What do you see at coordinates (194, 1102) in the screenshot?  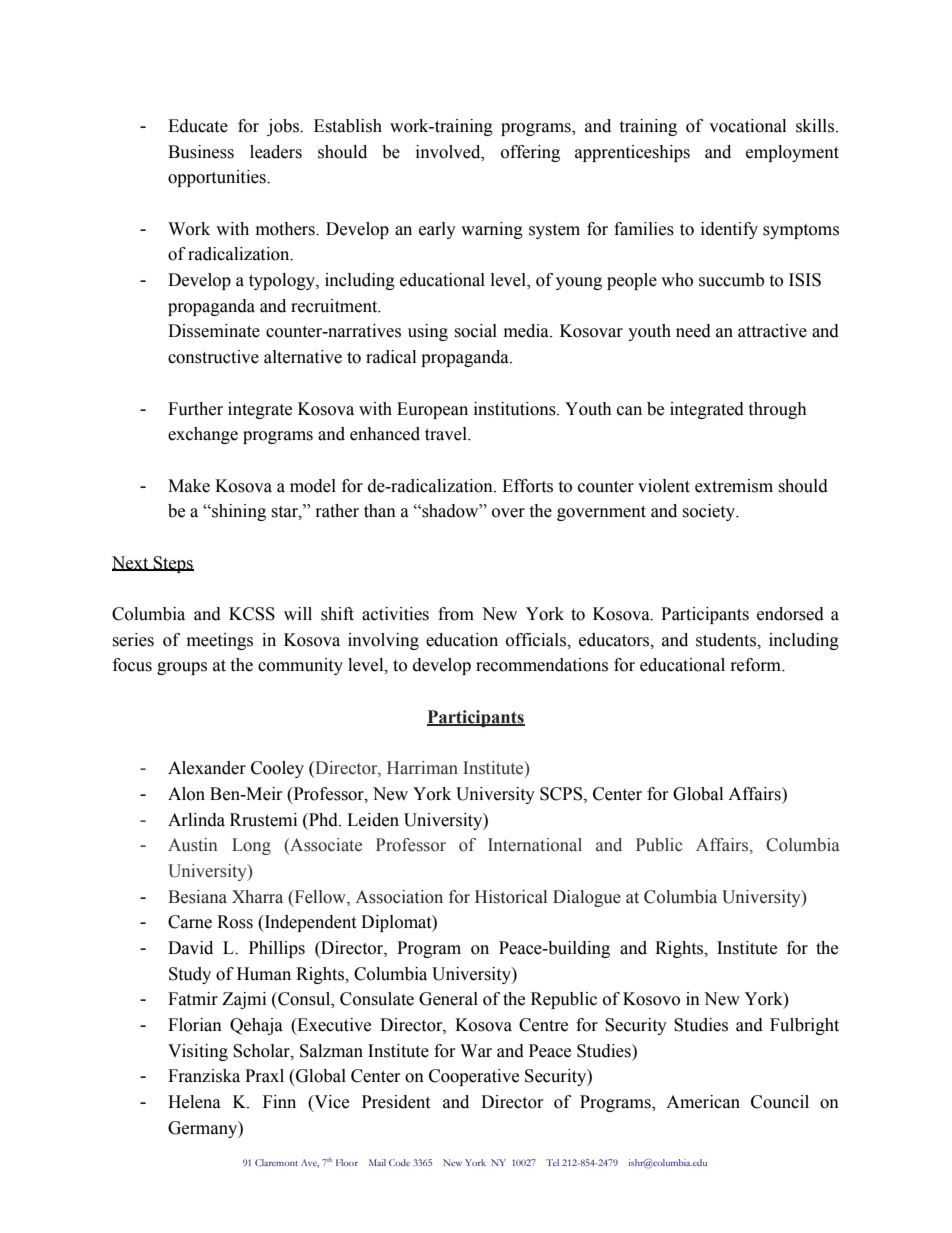 I see `Helena` at bounding box center [194, 1102].
